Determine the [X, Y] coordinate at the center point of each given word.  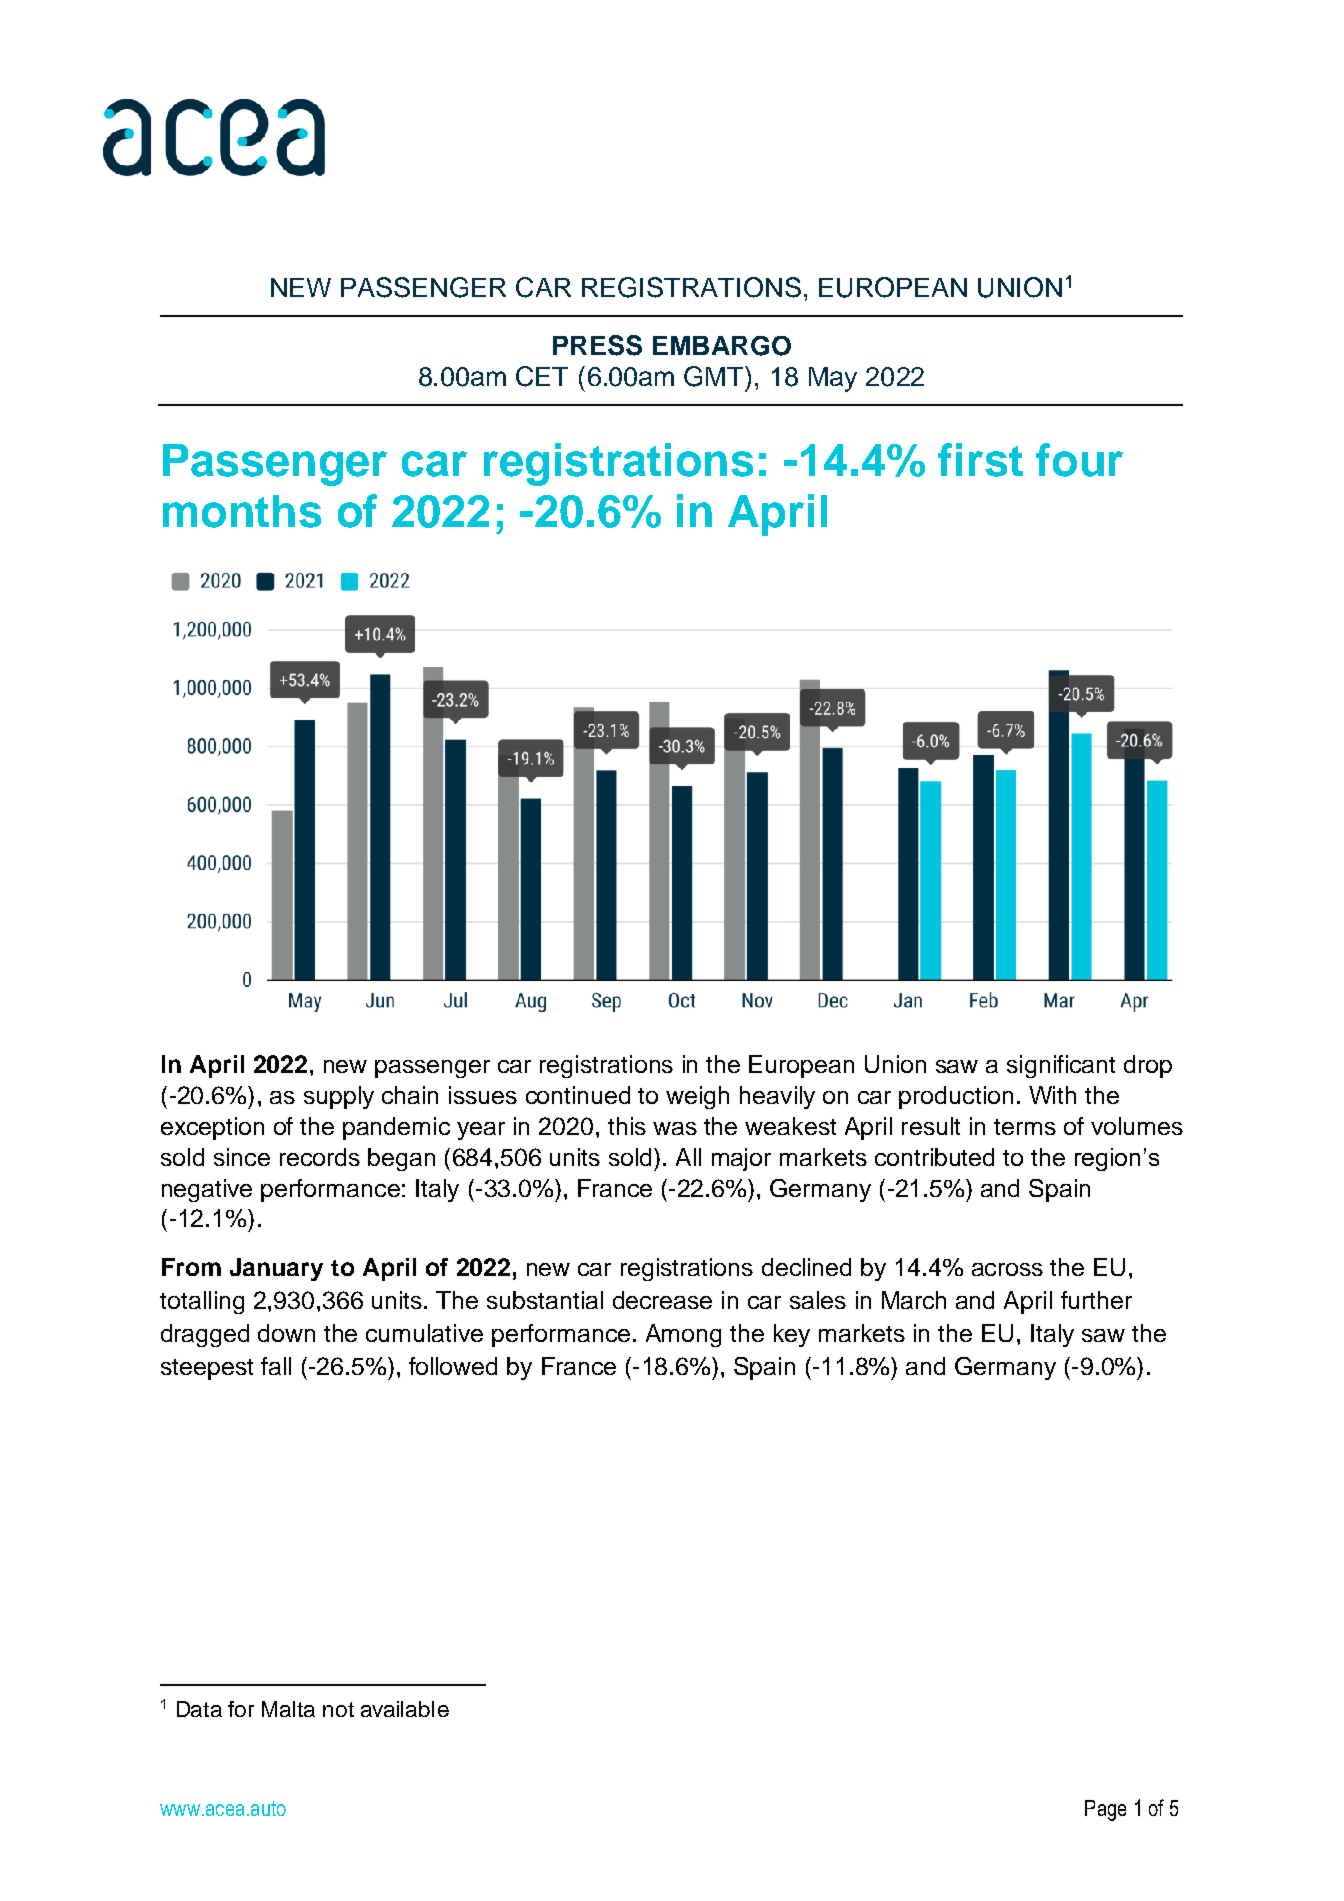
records [320, 1157]
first [980, 460]
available [405, 1709]
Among [683, 1335]
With [1052, 1095]
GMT [715, 376]
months [242, 511]
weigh [697, 1097]
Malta [288, 1709]
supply [339, 1097]
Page [1105, 1810]
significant [1061, 1066]
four [1079, 460]
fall [276, 1366]
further [1096, 1300]
